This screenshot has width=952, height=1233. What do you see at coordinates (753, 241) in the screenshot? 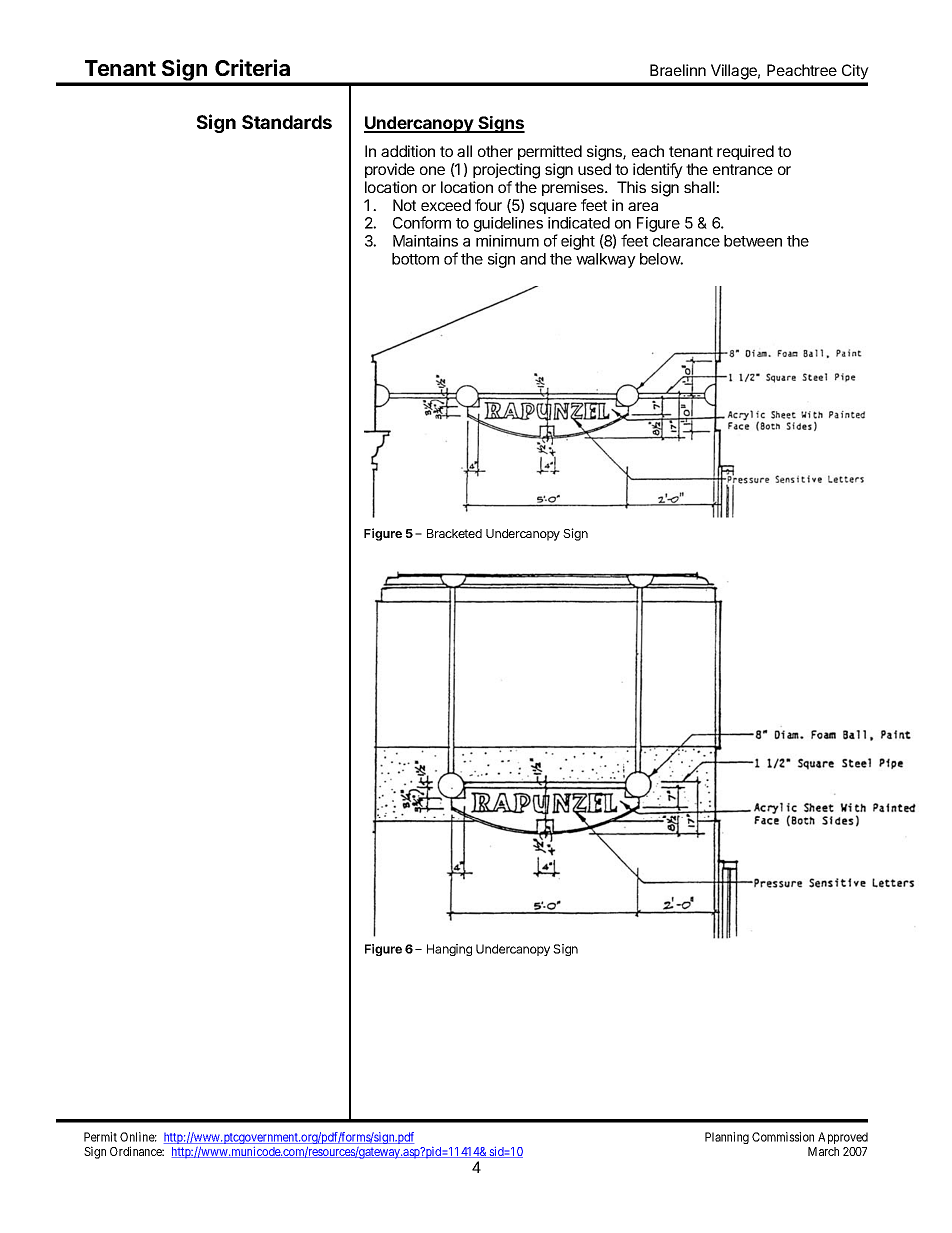
I see `between` at bounding box center [753, 241].
